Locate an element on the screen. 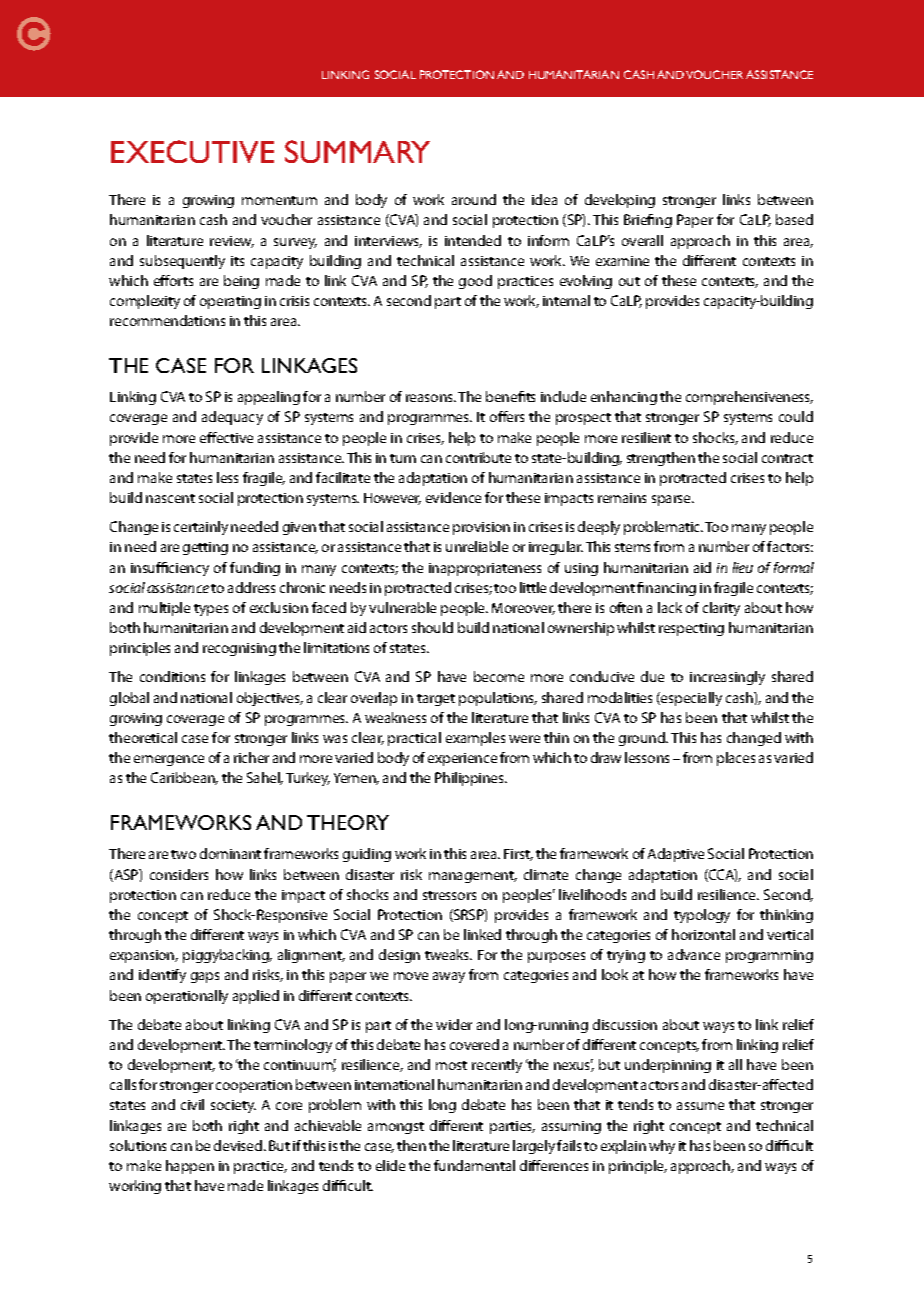  increasingly is located at coordinates (727, 678).
